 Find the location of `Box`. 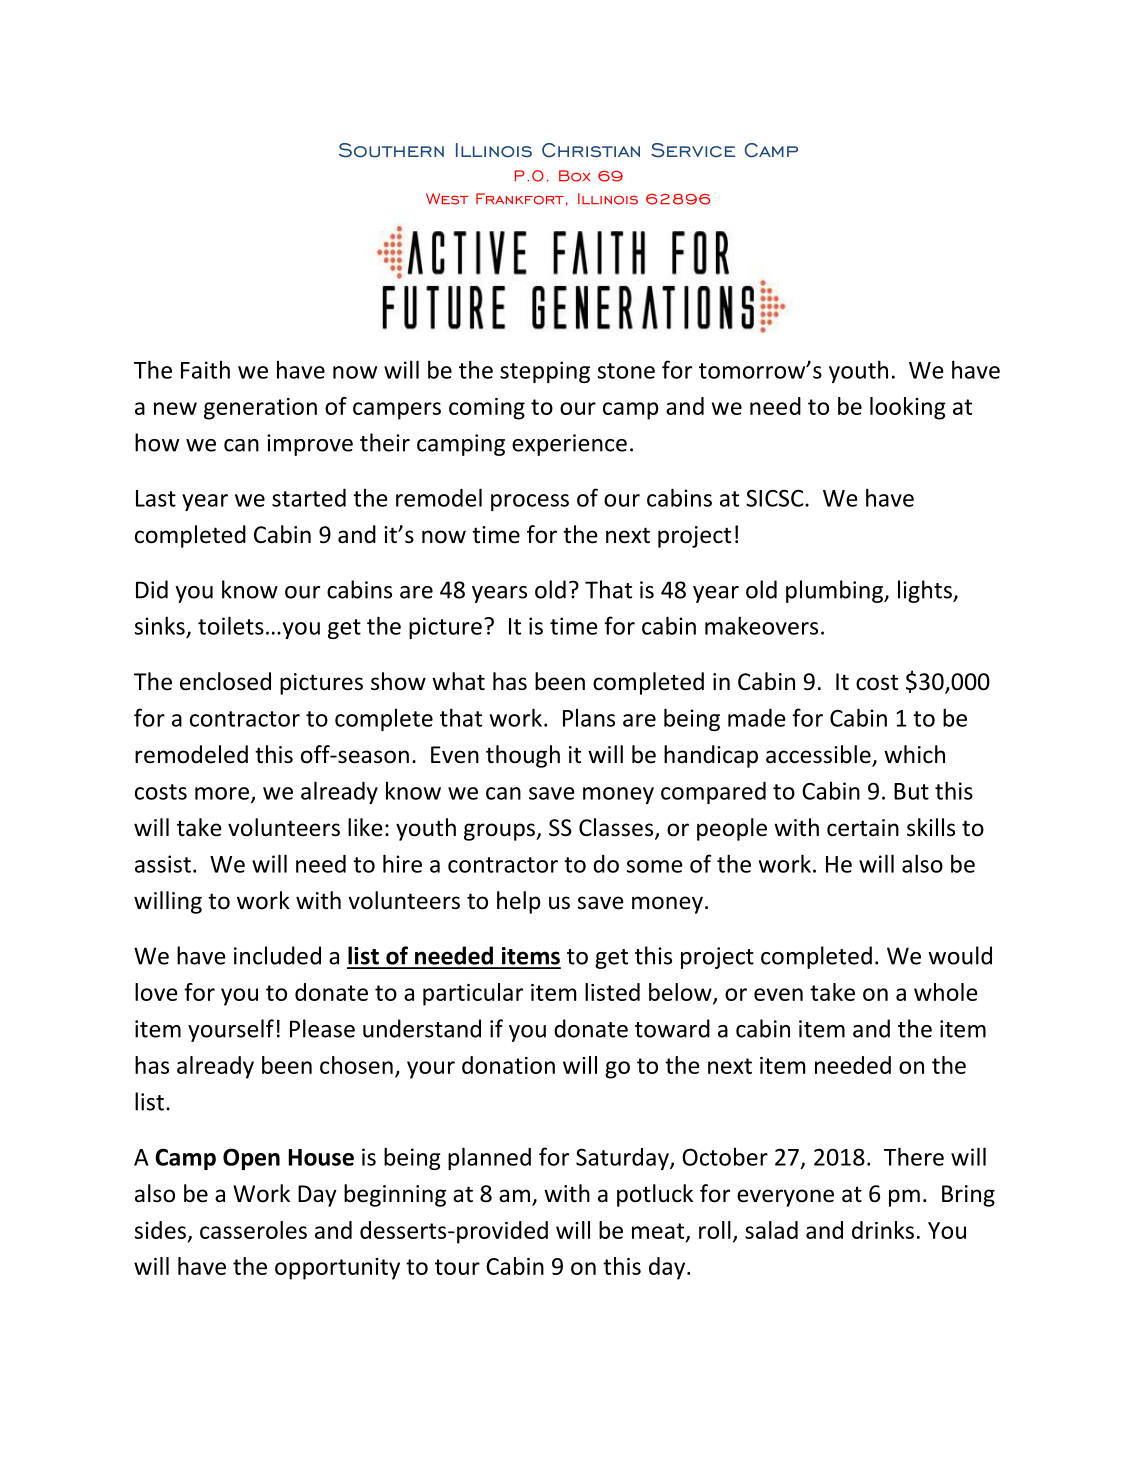

Box is located at coordinates (574, 176).
